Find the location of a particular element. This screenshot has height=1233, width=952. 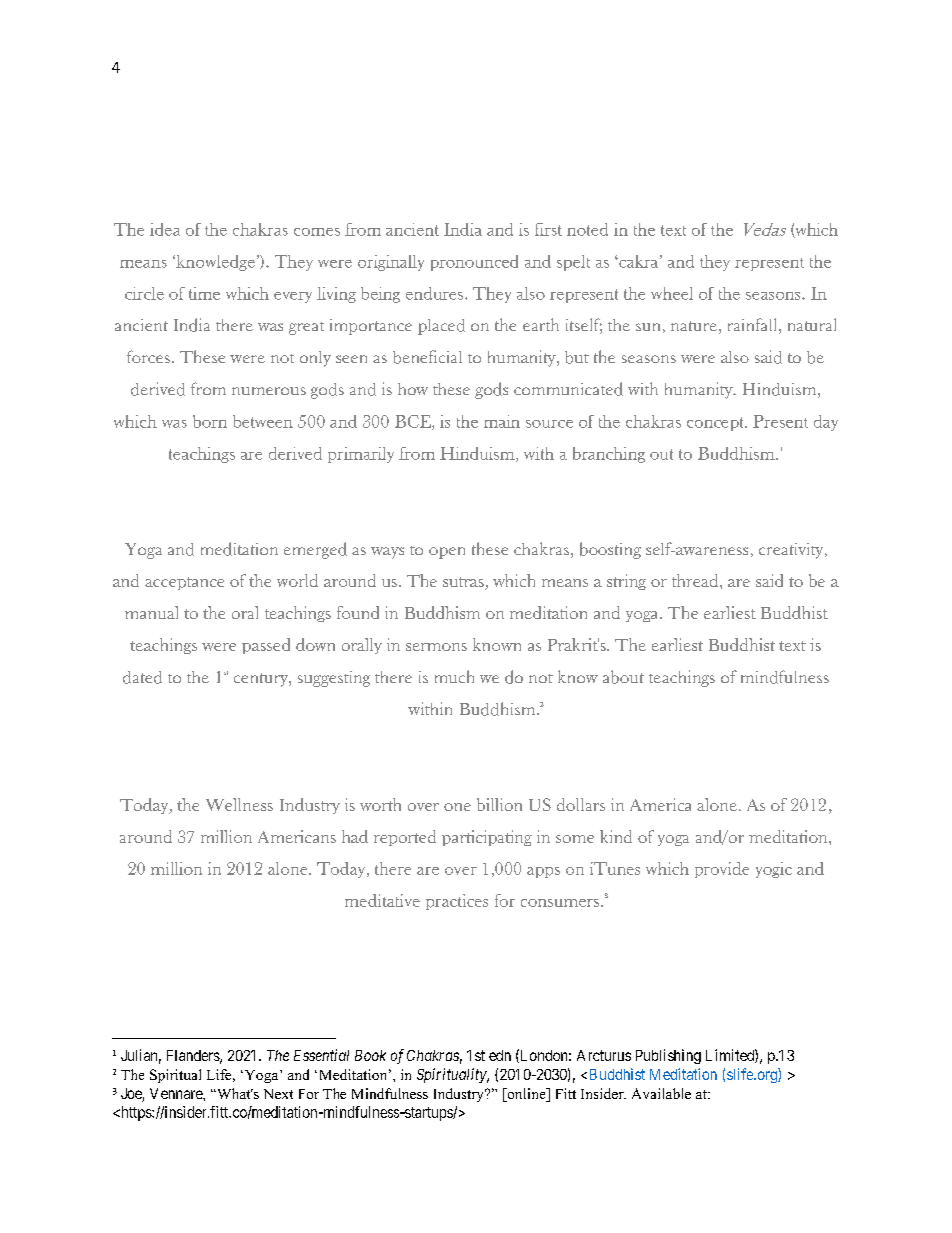

Next is located at coordinates (278, 1094).
